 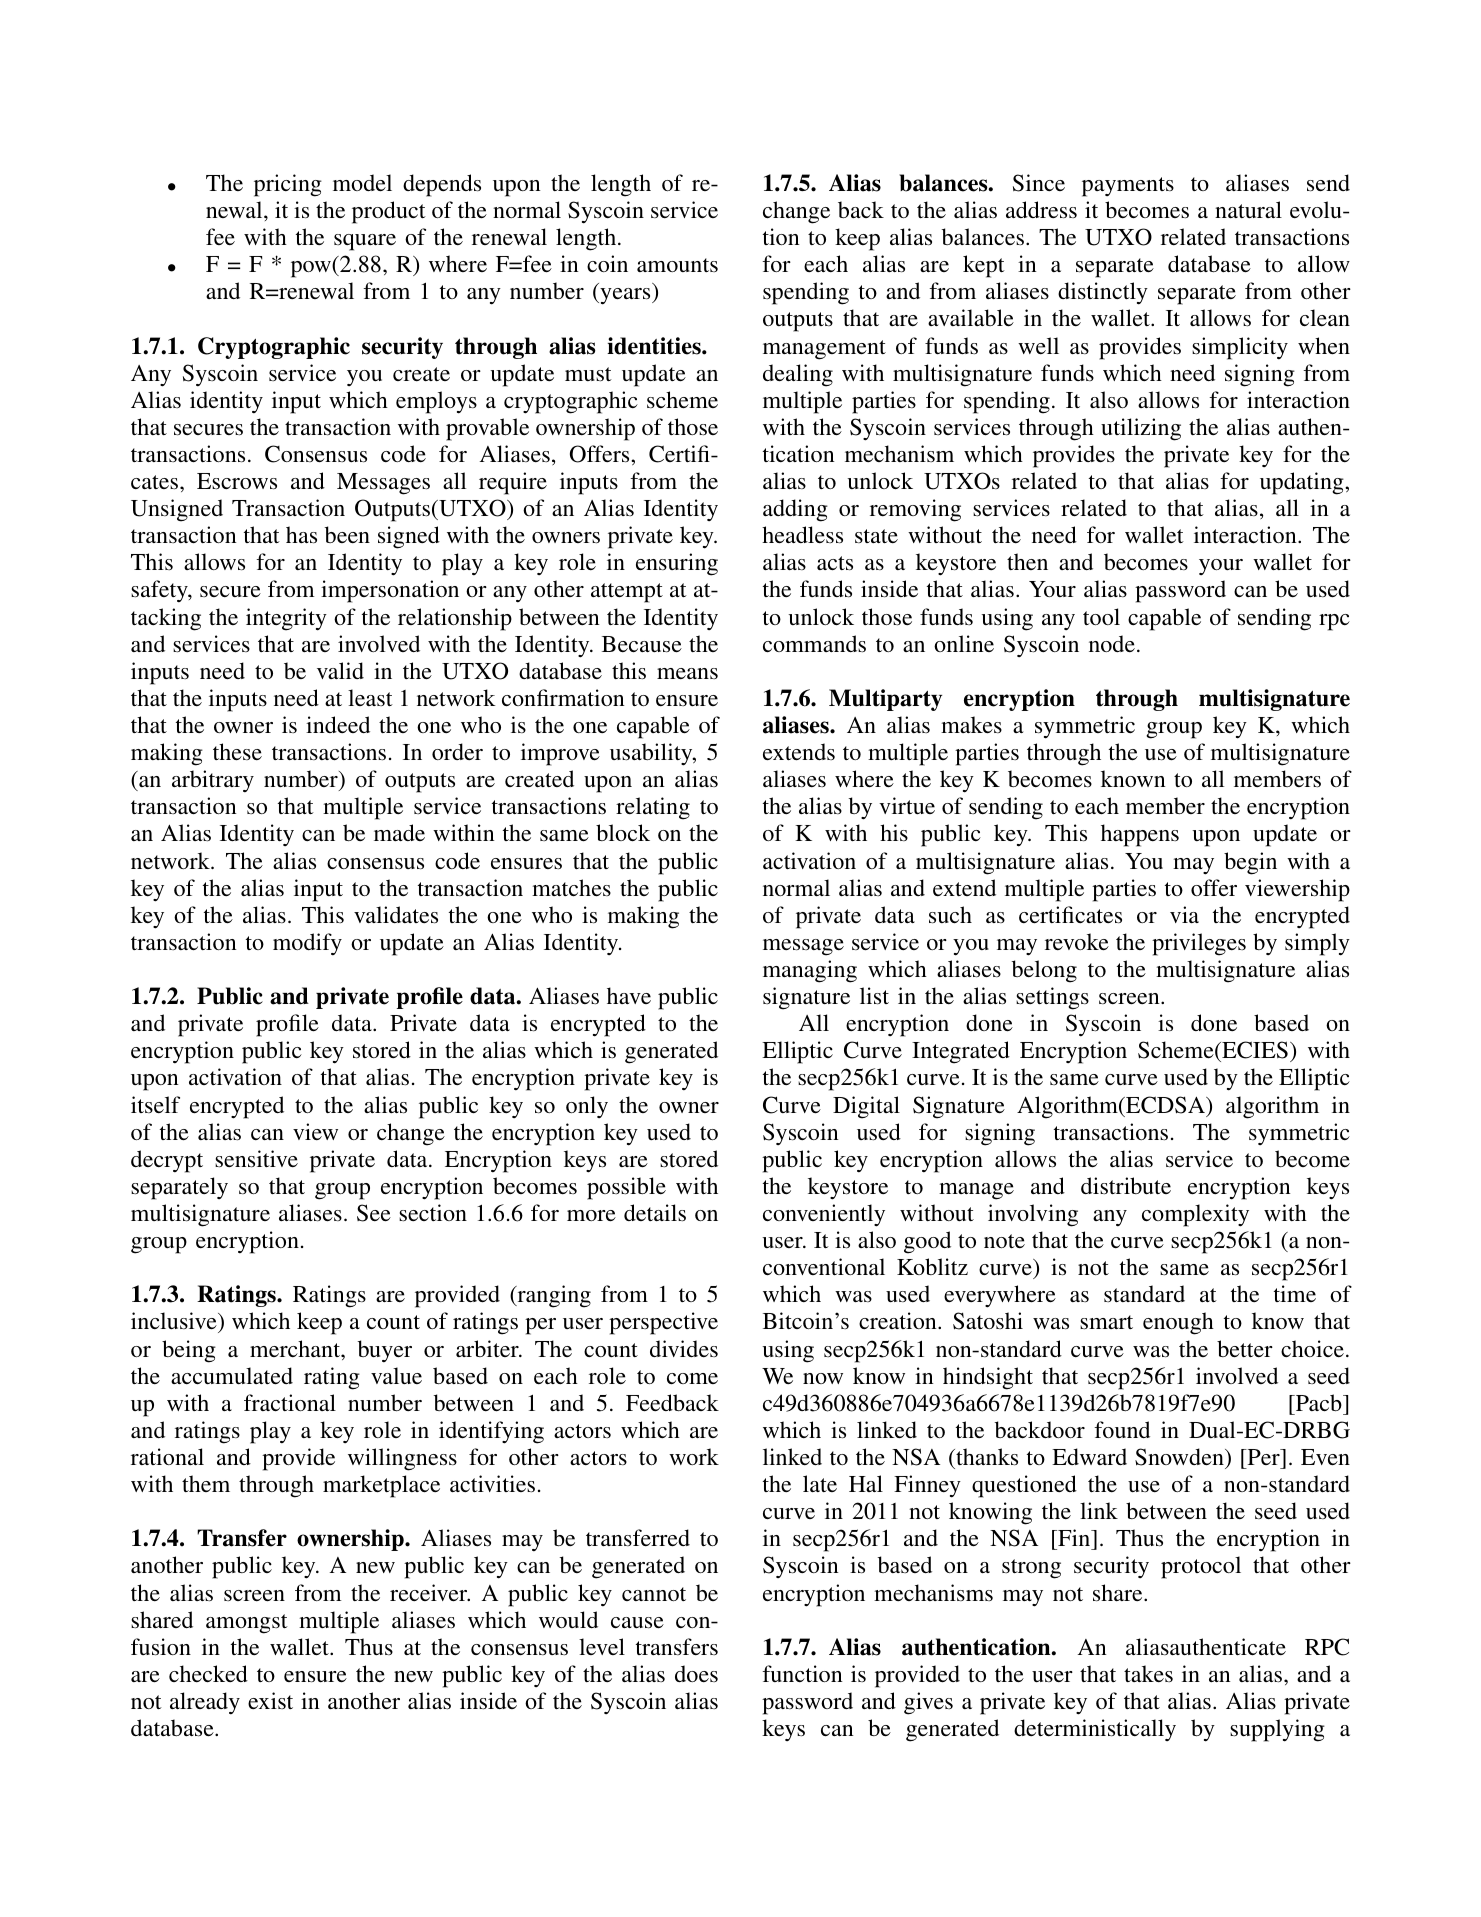 I want to click on modify, so click(x=307, y=944).
